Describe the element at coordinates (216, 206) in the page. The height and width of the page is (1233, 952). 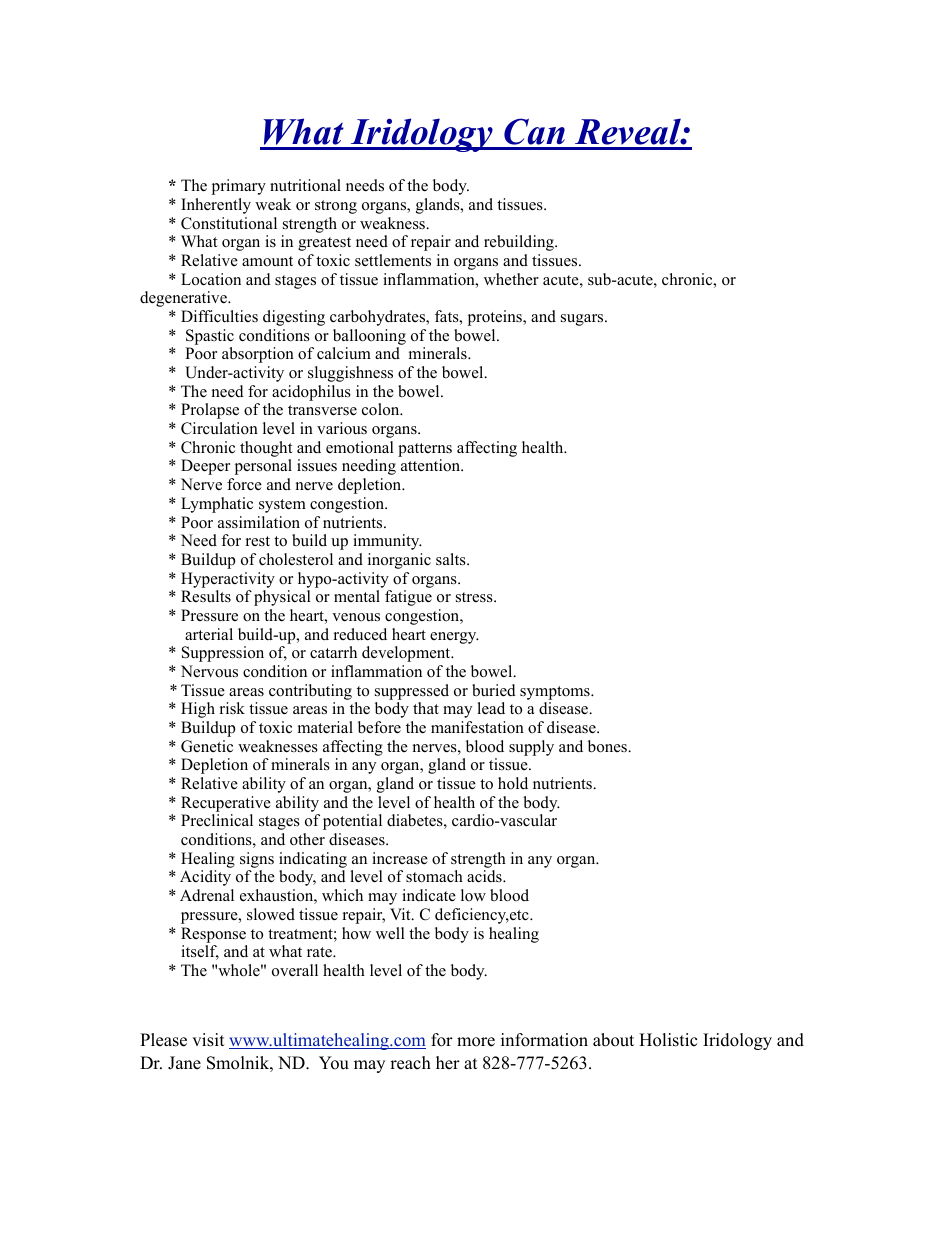
I see `Inherently` at that location.
